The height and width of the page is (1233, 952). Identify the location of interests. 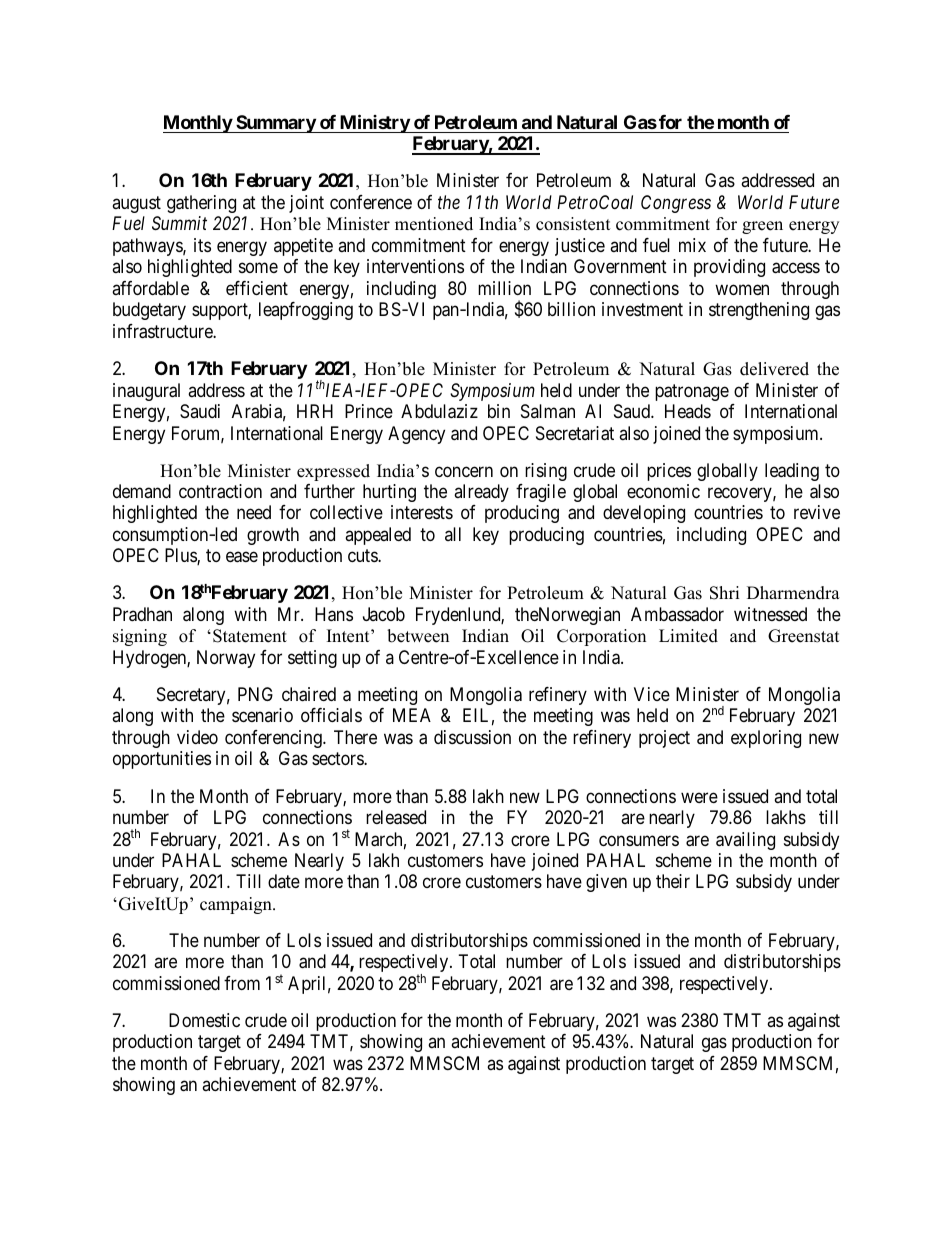
(422, 512).
